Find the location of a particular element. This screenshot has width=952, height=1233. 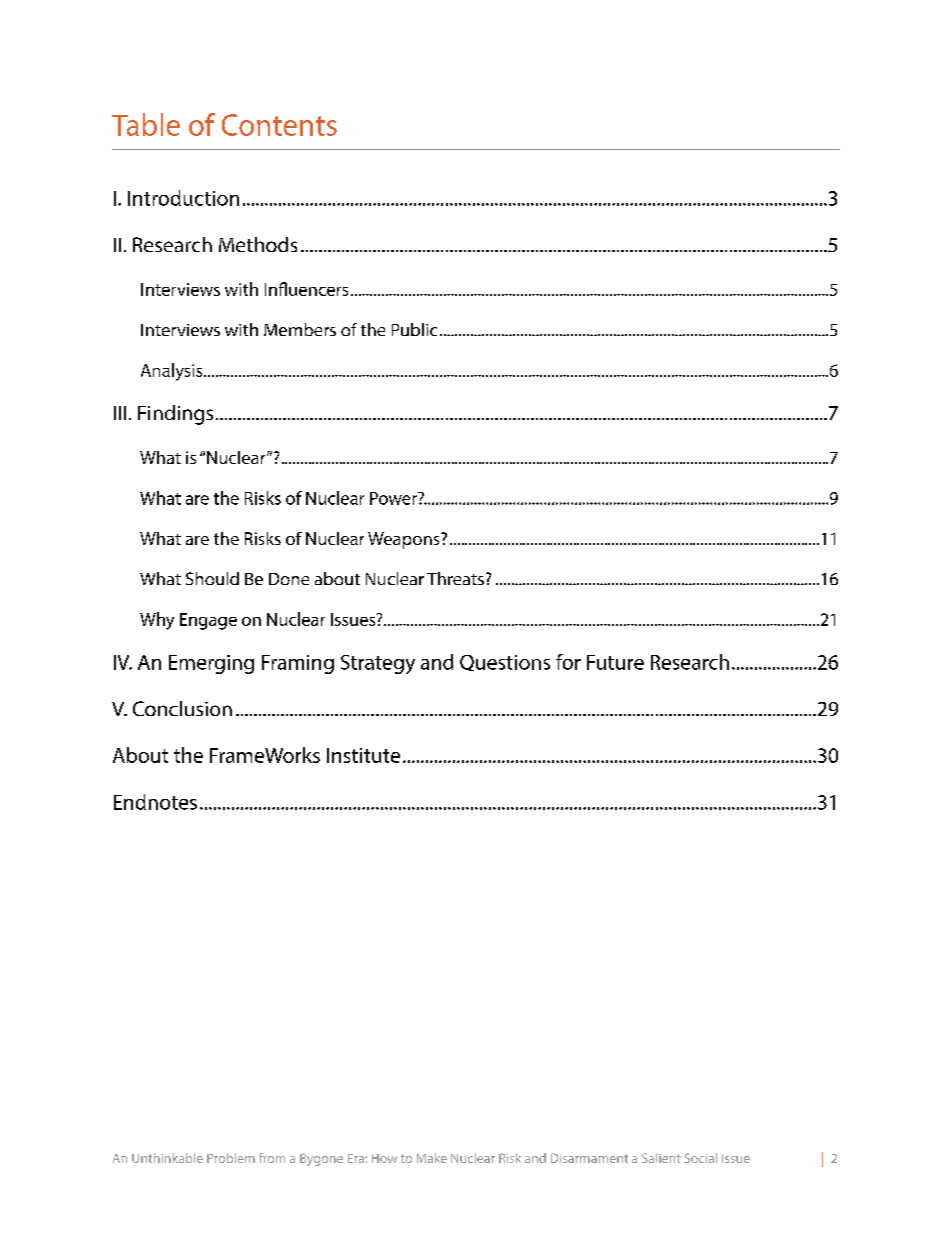

Engage is located at coordinates (208, 621).
